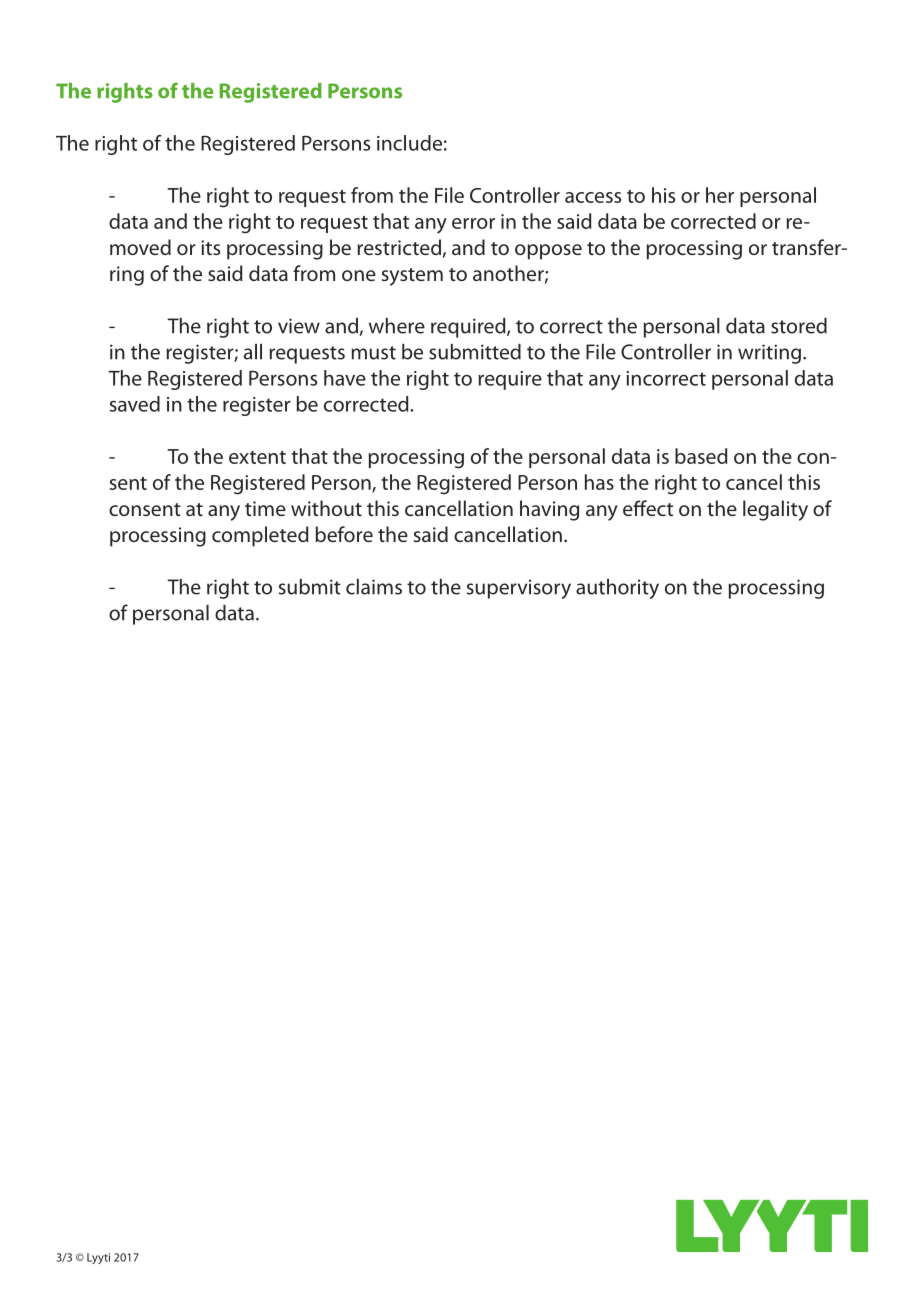  Describe the element at coordinates (593, 197) in the image. I see `access` at that location.
